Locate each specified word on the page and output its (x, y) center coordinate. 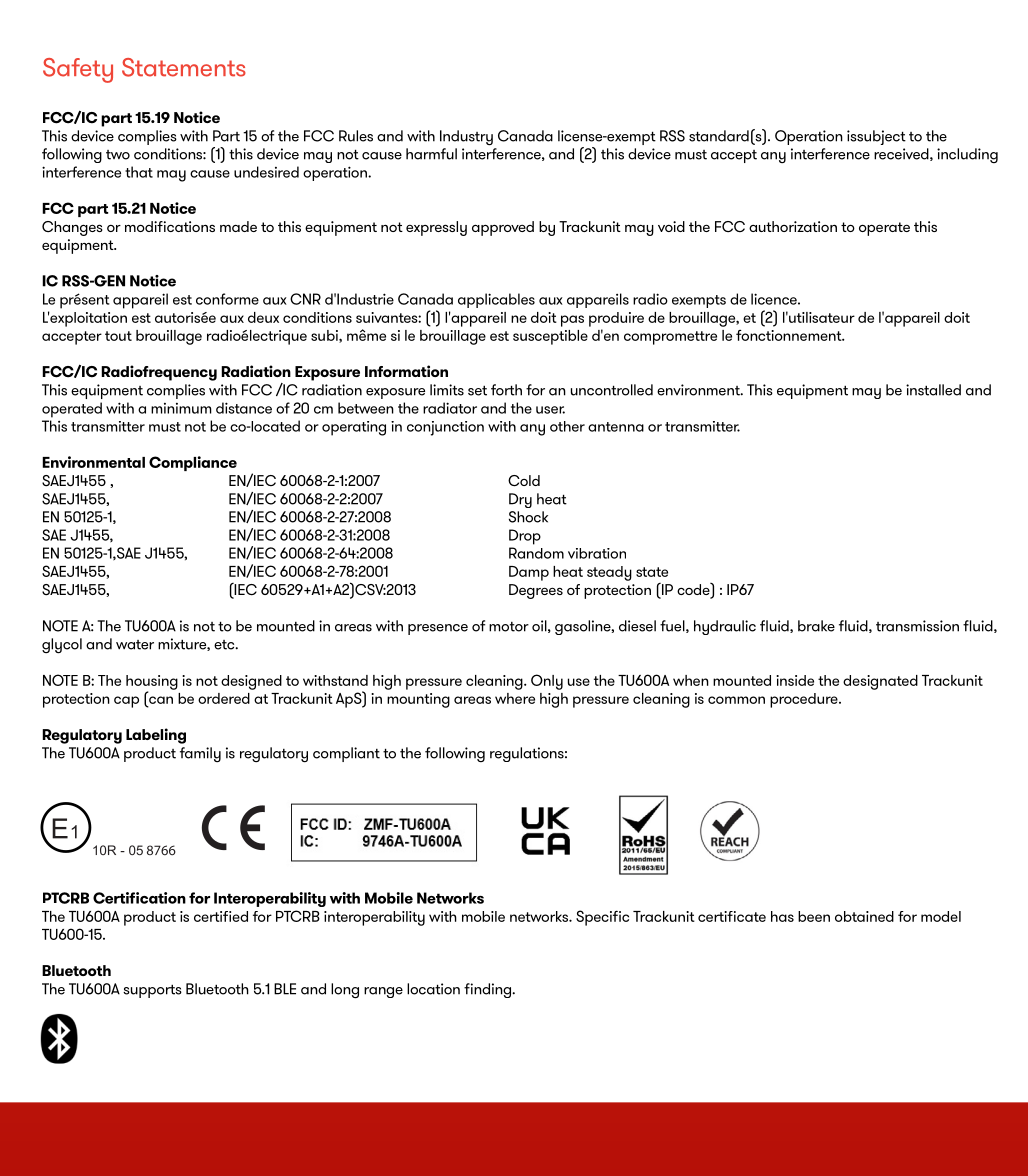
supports (152, 991)
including (967, 155)
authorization (793, 226)
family (200, 754)
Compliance (193, 463)
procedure (805, 700)
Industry (466, 138)
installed (933, 390)
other (567, 426)
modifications (170, 226)
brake (816, 626)
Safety (78, 70)
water (135, 645)
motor (509, 627)
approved (503, 228)
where (515, 698)
